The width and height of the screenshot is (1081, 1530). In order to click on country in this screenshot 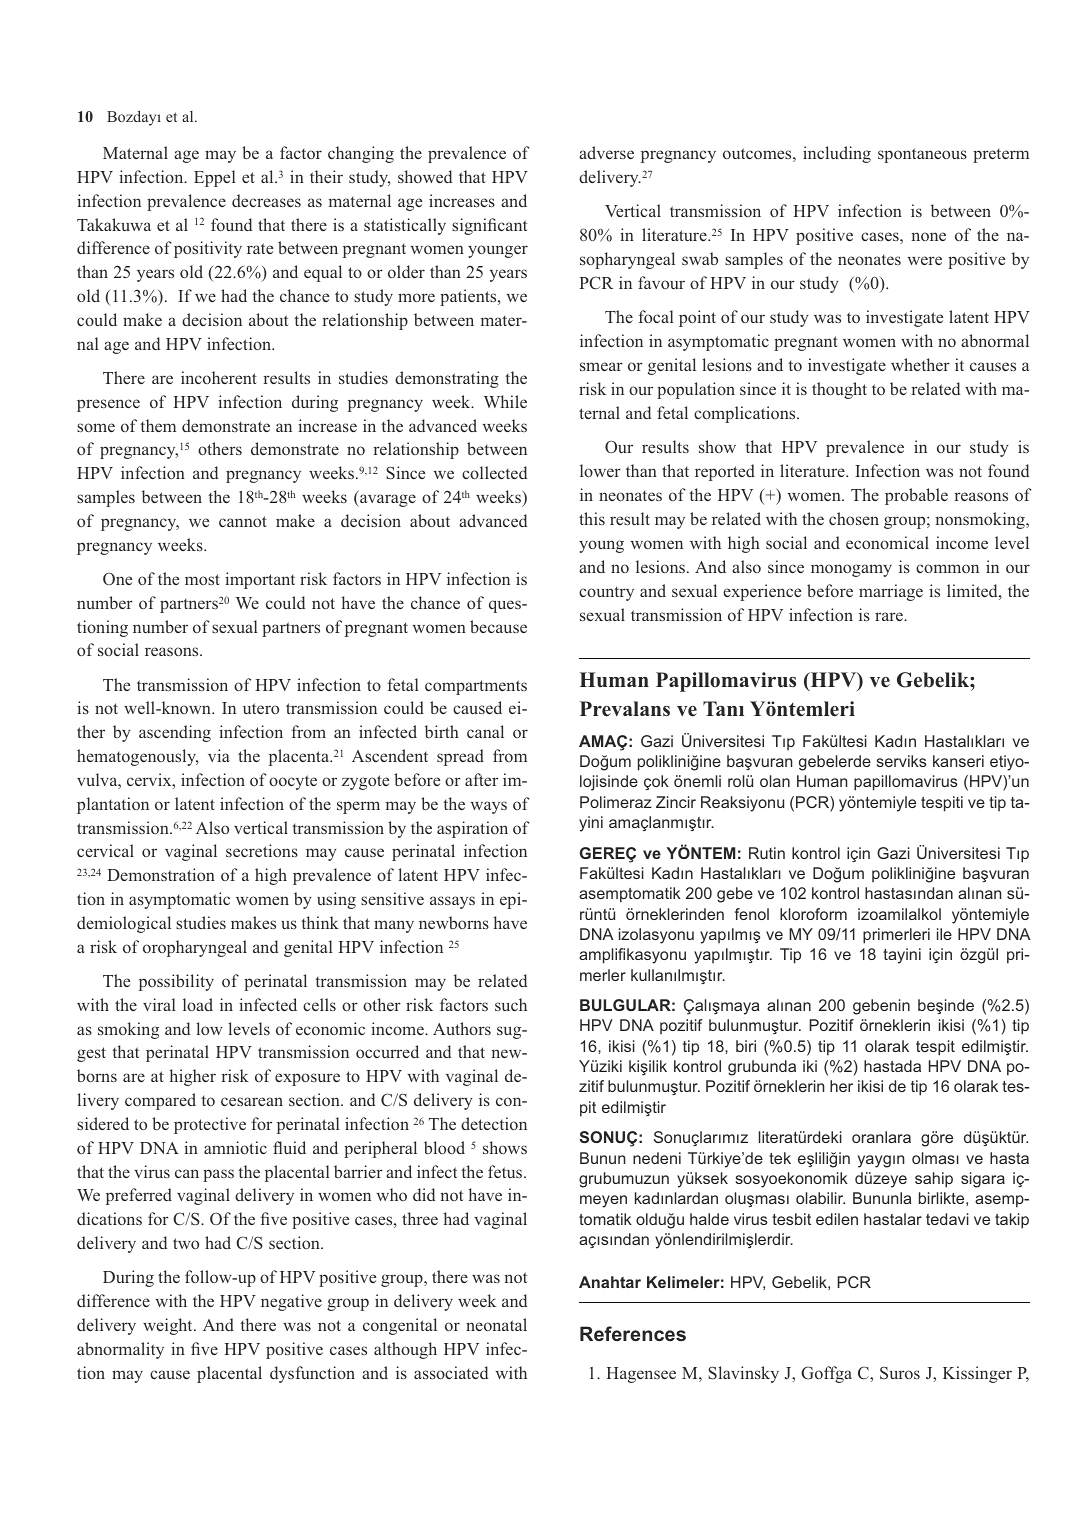, I will do `click(606, 594)`.
